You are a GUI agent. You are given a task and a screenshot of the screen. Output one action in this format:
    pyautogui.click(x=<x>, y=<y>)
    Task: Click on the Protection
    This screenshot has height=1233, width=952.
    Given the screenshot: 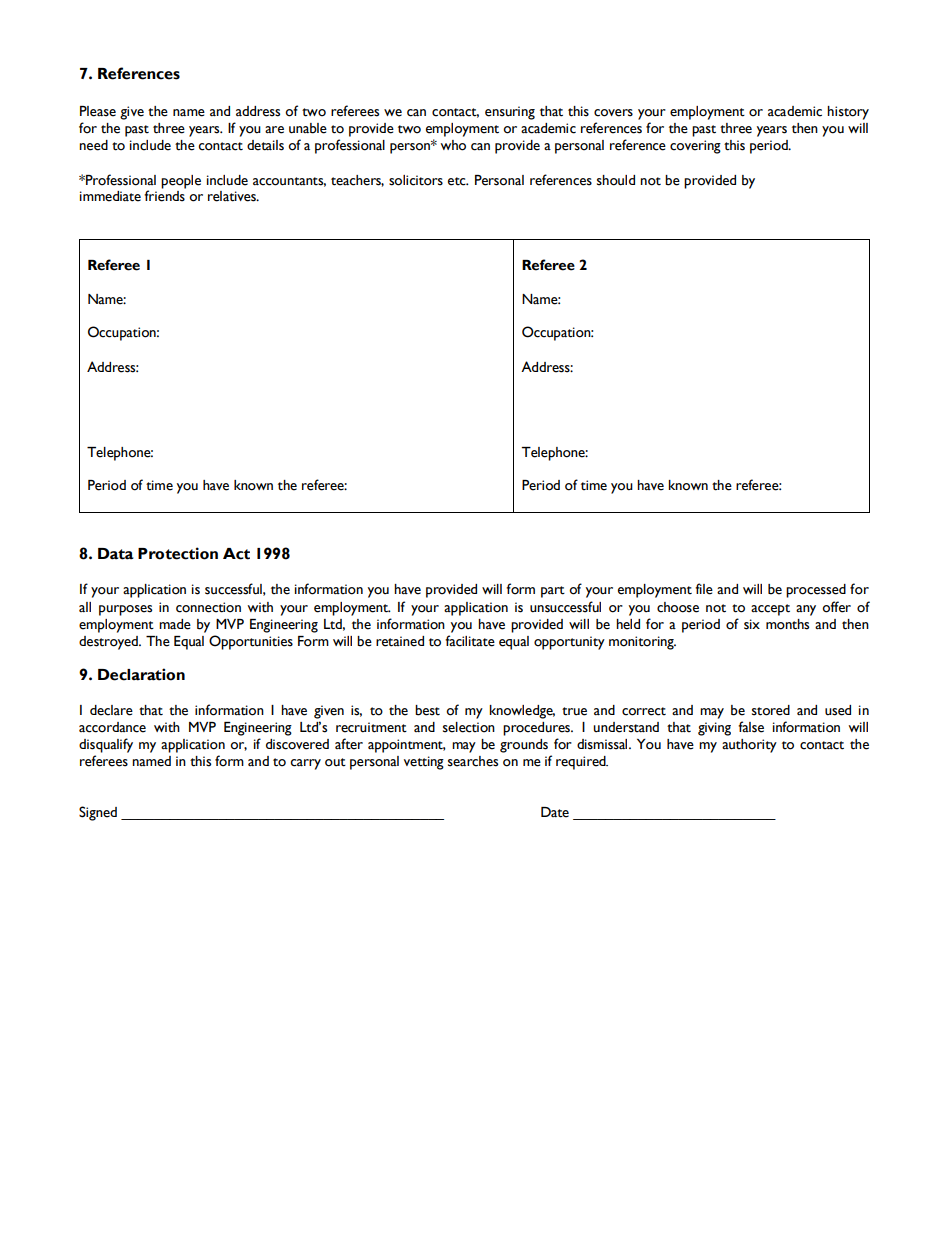 What is the action you would take?
    pyautogui.click(x=178, y=553)
